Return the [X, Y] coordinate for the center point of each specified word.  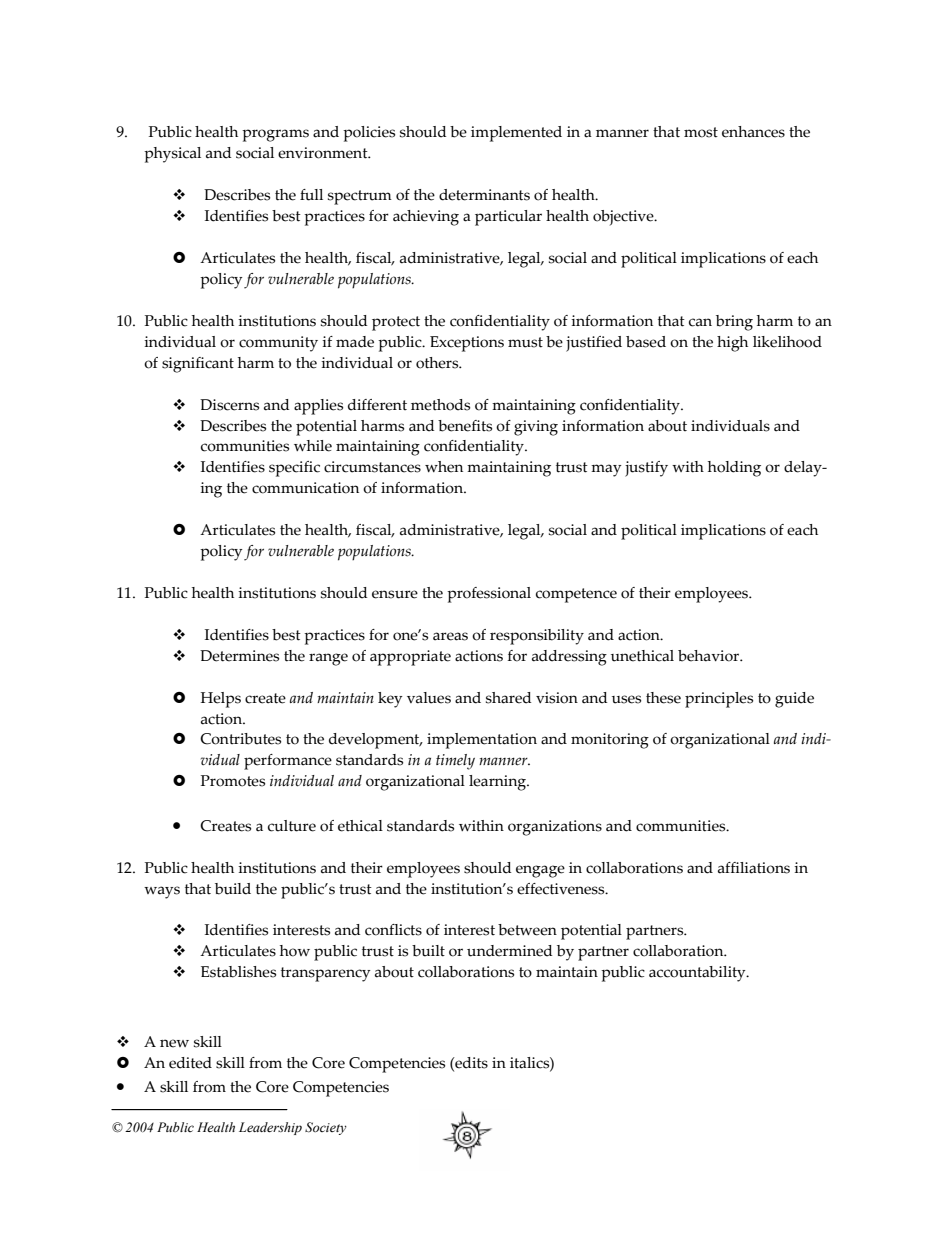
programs [275, 135]
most [701, 132]
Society [326, 1128]
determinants [484, 195]
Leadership [270, 1128]
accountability [698, 974]
